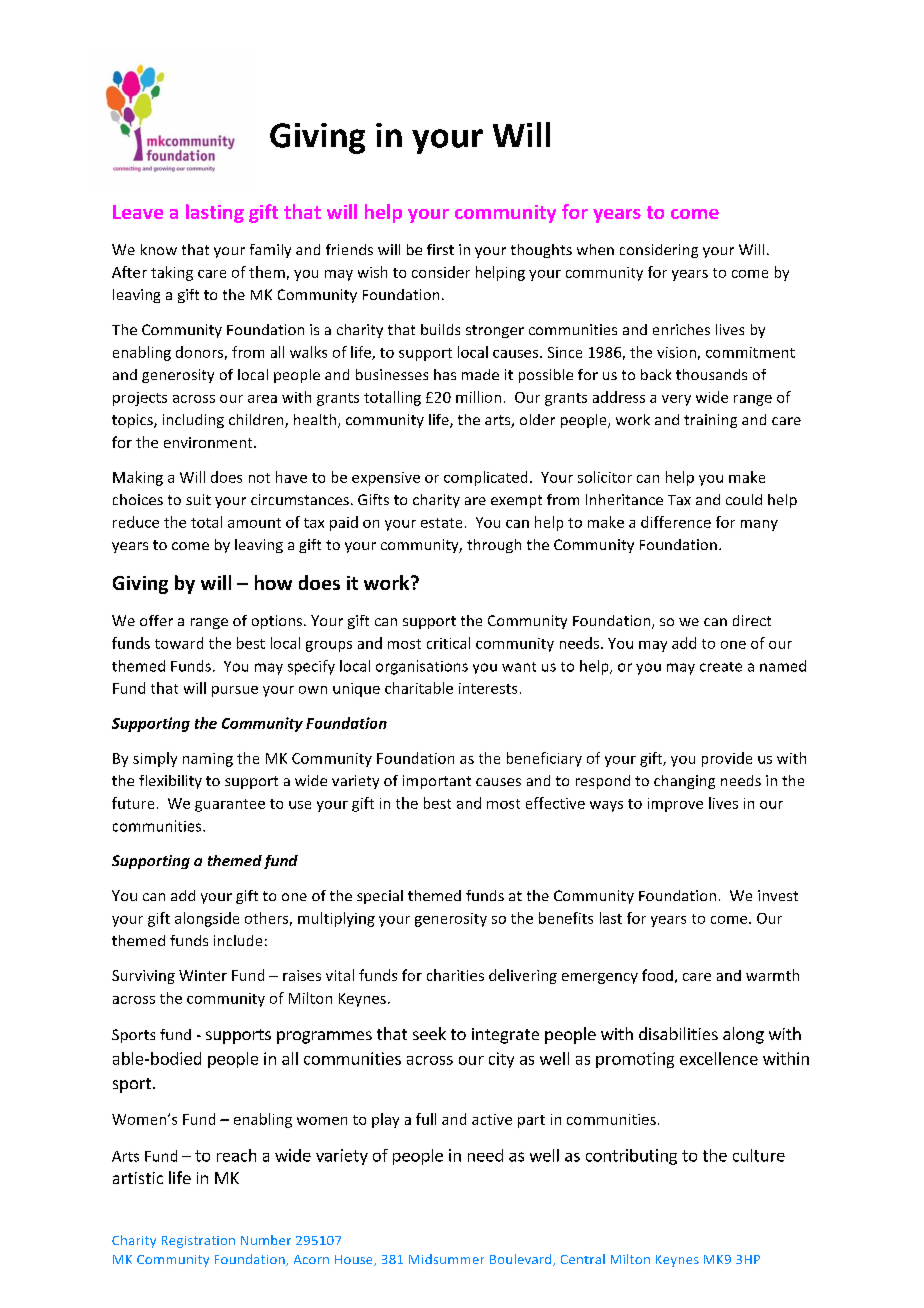  Describe the element at coordinates (595, 249) in the screenshot. I see `when` at that location.
